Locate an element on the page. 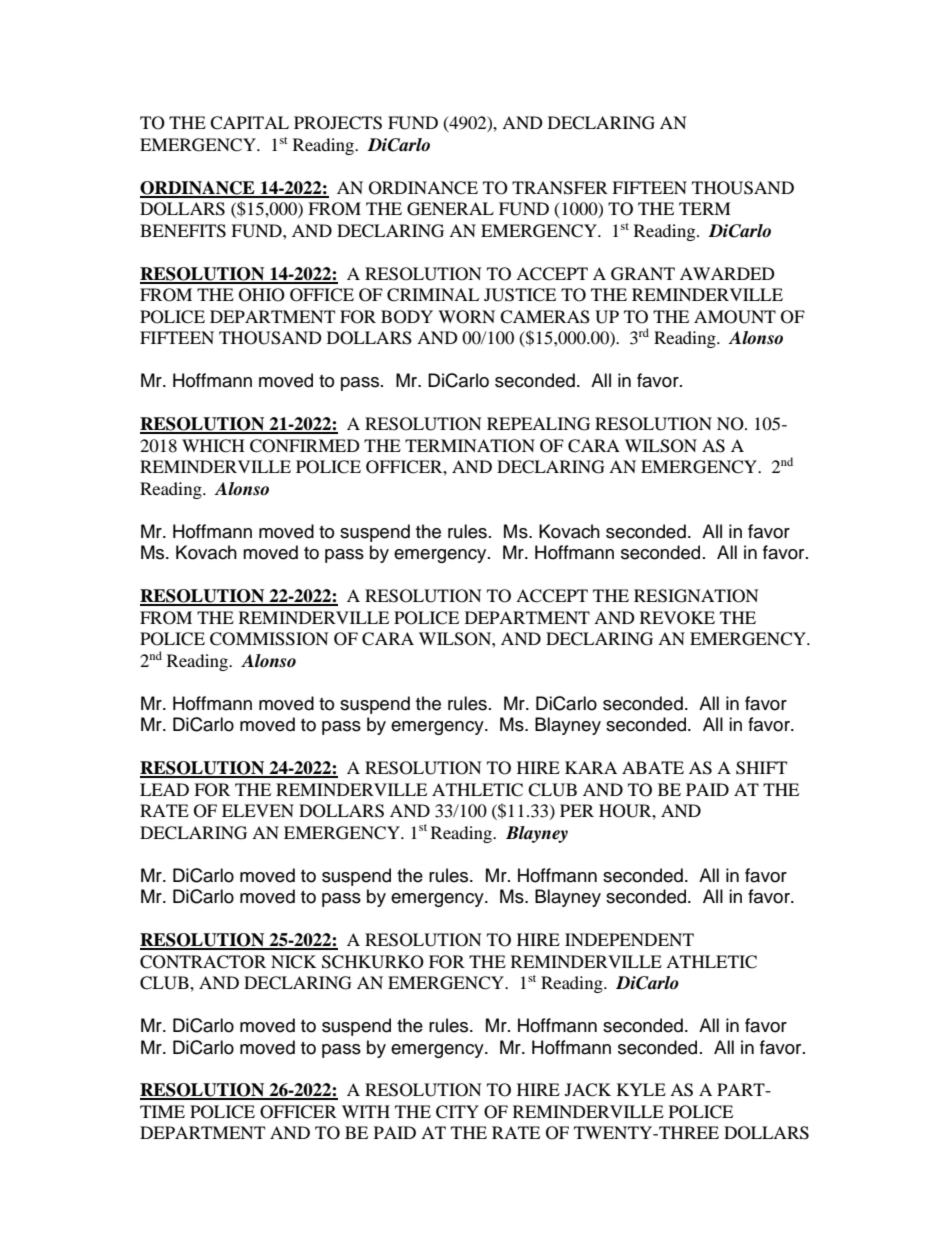 The height and width of the document is (1233, 952). GENERAL is located at coordinates (450, 209).
